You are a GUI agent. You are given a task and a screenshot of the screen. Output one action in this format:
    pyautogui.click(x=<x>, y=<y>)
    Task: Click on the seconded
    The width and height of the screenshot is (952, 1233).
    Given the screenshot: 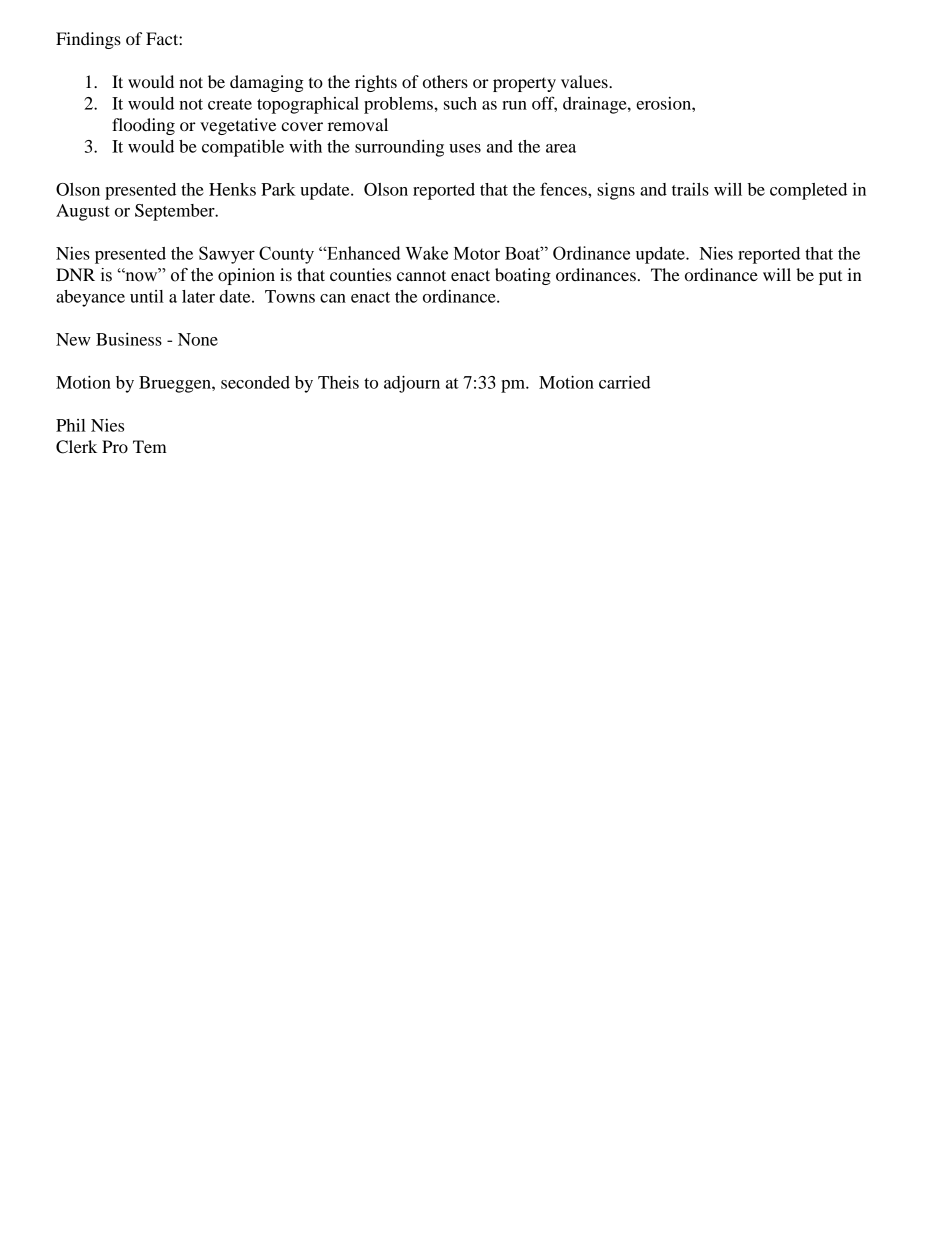 What is the action you would take?
    pyautogui.click(x=255, y=382)
